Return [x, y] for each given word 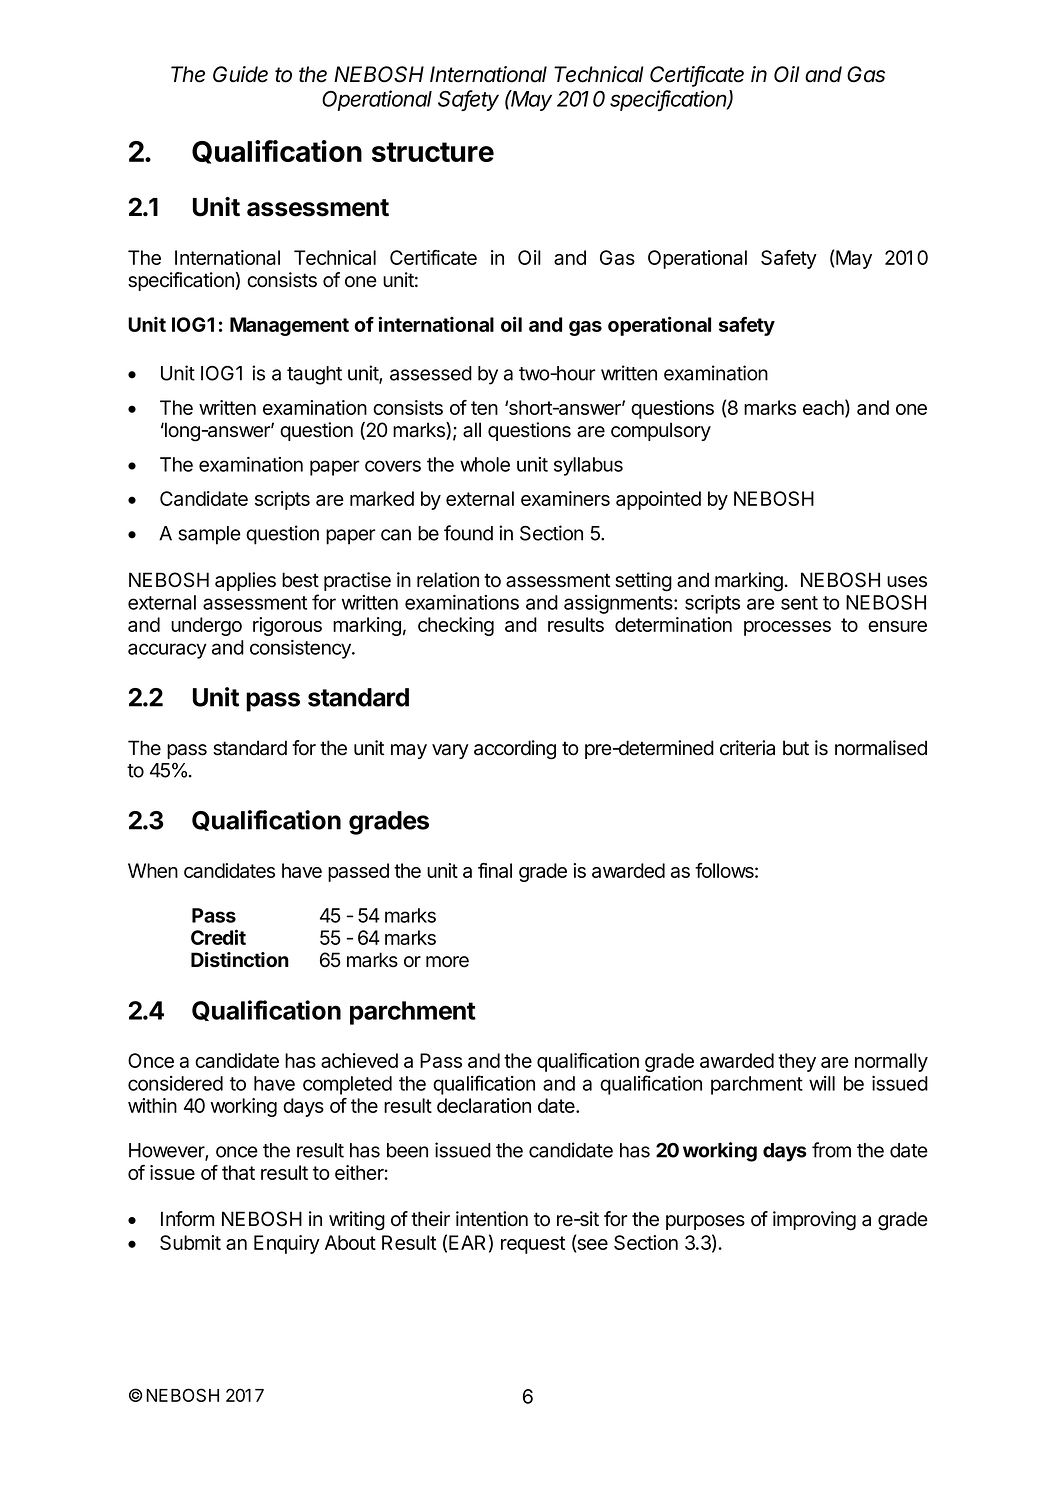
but [796, 748]
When [153, 870]
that [238, 1172]
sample [209, 535]
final [495, 870]
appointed [658, 500]
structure [433, 152]
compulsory [661, 431]
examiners [565, 498]
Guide [240, 74]
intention [492, 1219]
